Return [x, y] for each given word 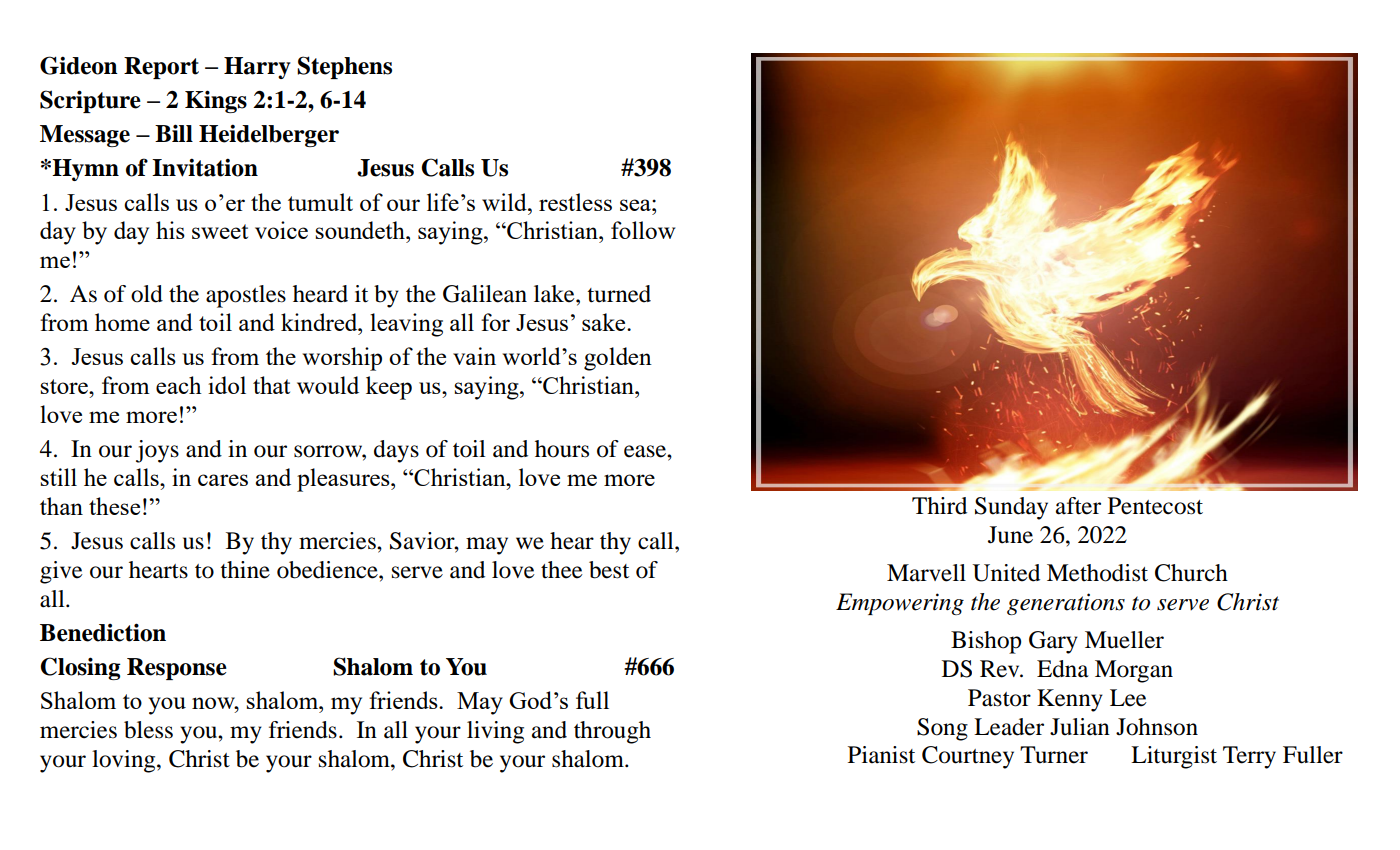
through [612, 732]
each [179, 385]
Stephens [344, 67]
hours [562, 449]
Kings [216, 101]
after [1078, 506]
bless [148, 730]
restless [575, 202]
